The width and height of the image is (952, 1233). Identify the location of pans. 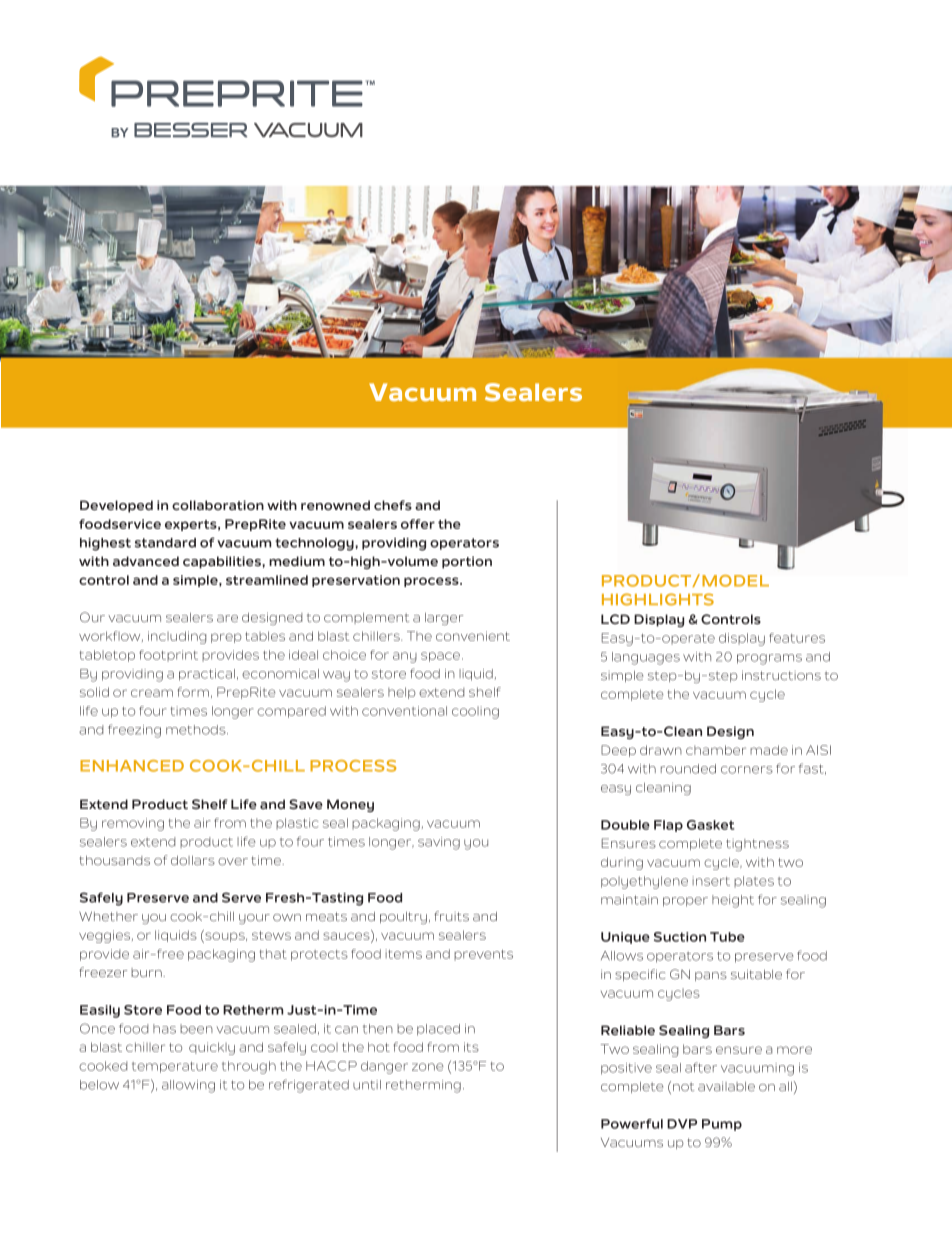
(711, 976).
